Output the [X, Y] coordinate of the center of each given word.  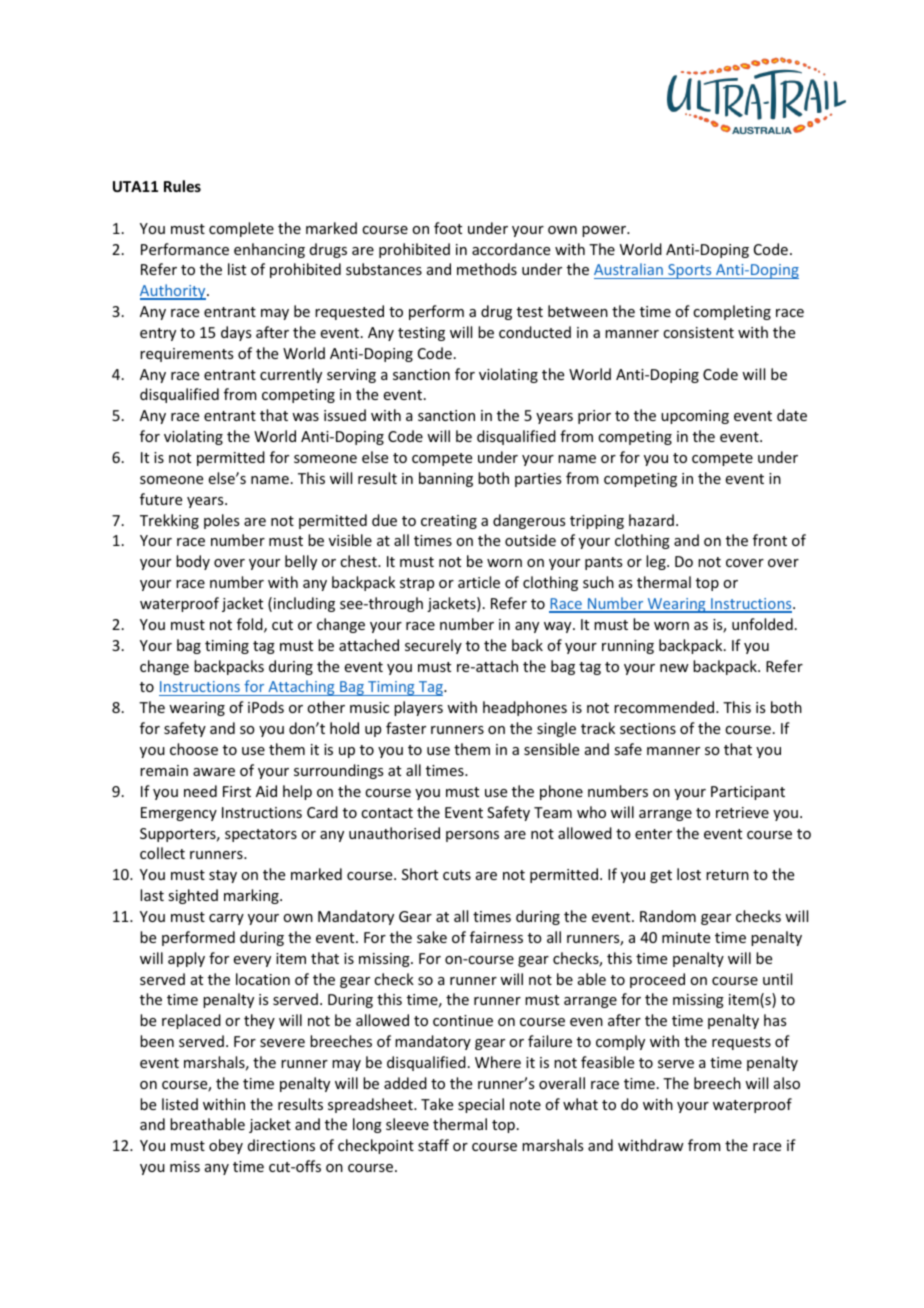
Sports [690, 271]
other [326, 707]
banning [446, 479]
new [674, 668]
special [481, 1105]
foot [448, 228]
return [727, 875]
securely [433, 646]
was [305, 417]
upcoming [695, 417]
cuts [457, 875]
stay [223, 876]
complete [241, 229]
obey [226, 1146]
